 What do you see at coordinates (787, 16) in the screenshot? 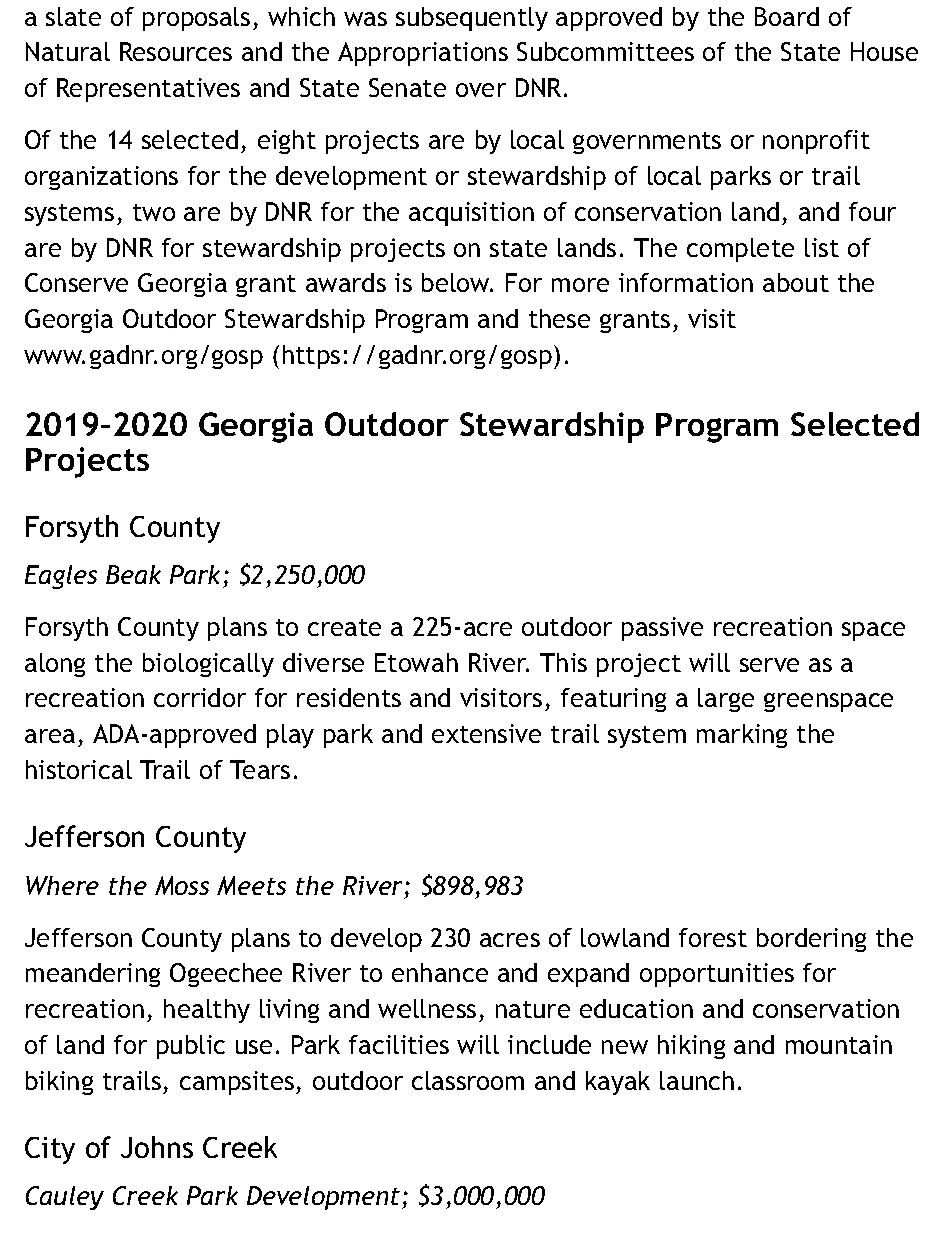
I see `Board` at bounding box center [787, 16].
